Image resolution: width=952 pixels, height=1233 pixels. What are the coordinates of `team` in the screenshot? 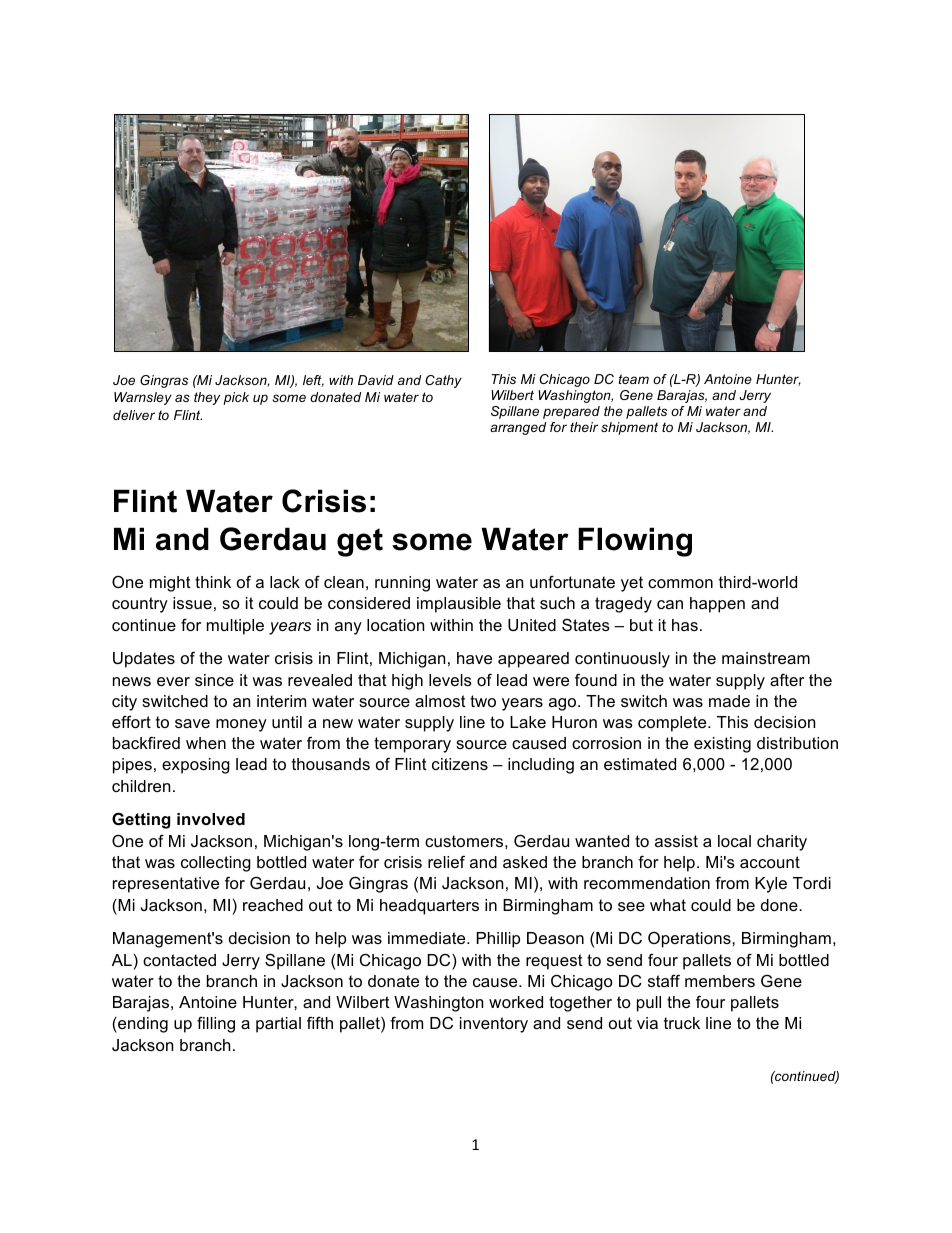 It's located at (634, 379).
